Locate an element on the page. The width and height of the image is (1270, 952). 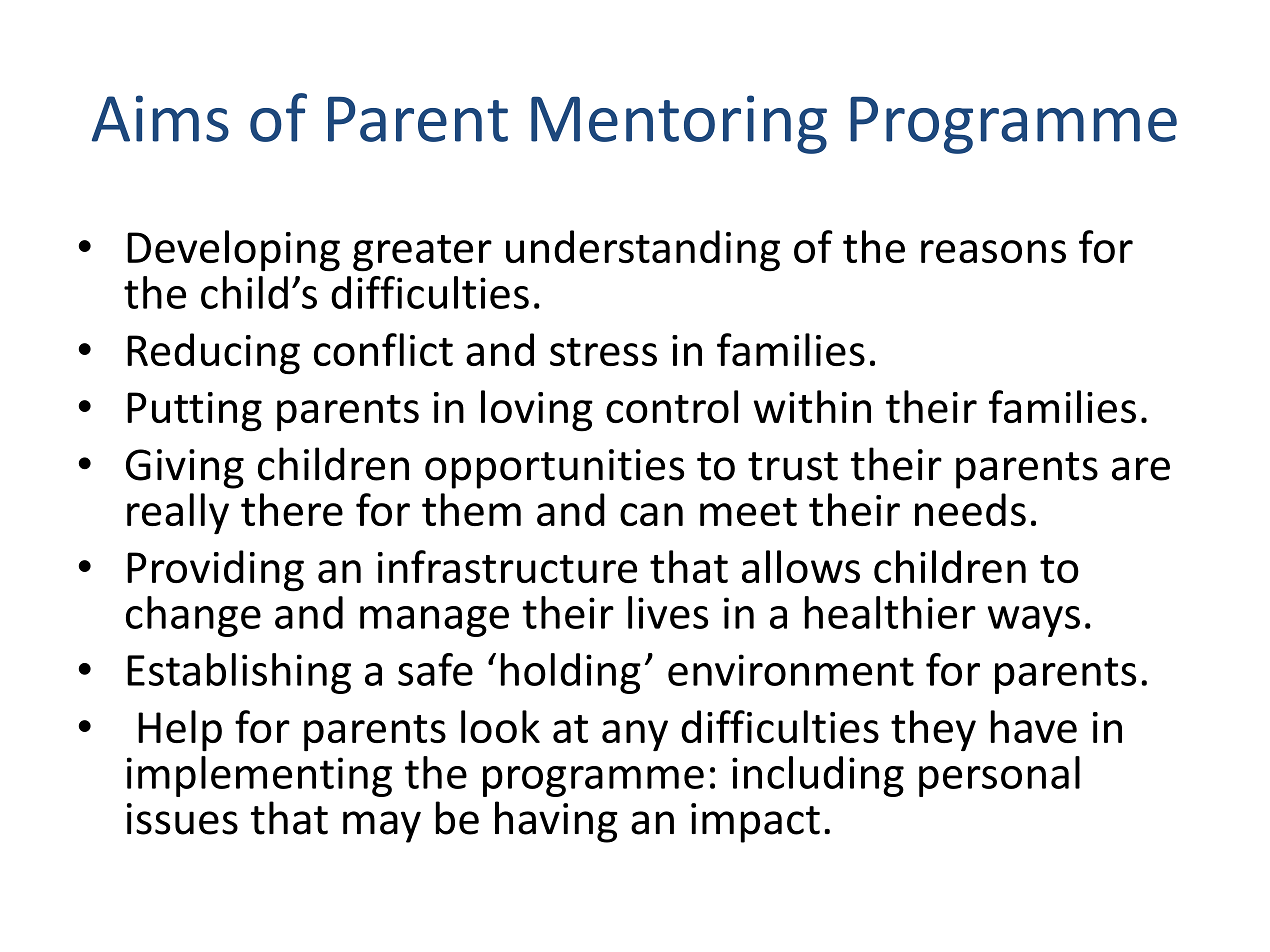
healthier is located at coordinates (890, 612).
